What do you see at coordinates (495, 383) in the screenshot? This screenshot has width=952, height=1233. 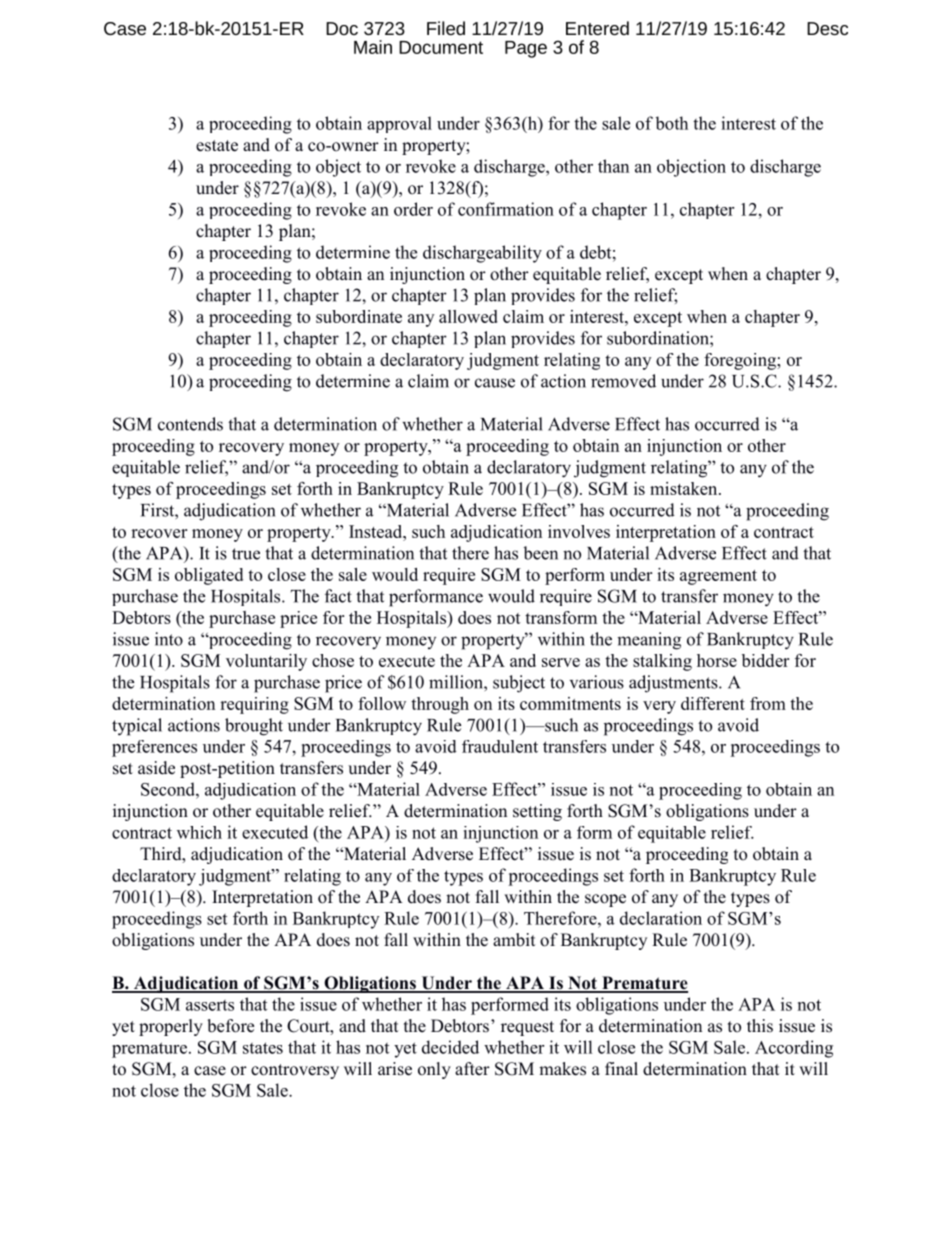 I see `cause` at bounding box center [495, 383].
